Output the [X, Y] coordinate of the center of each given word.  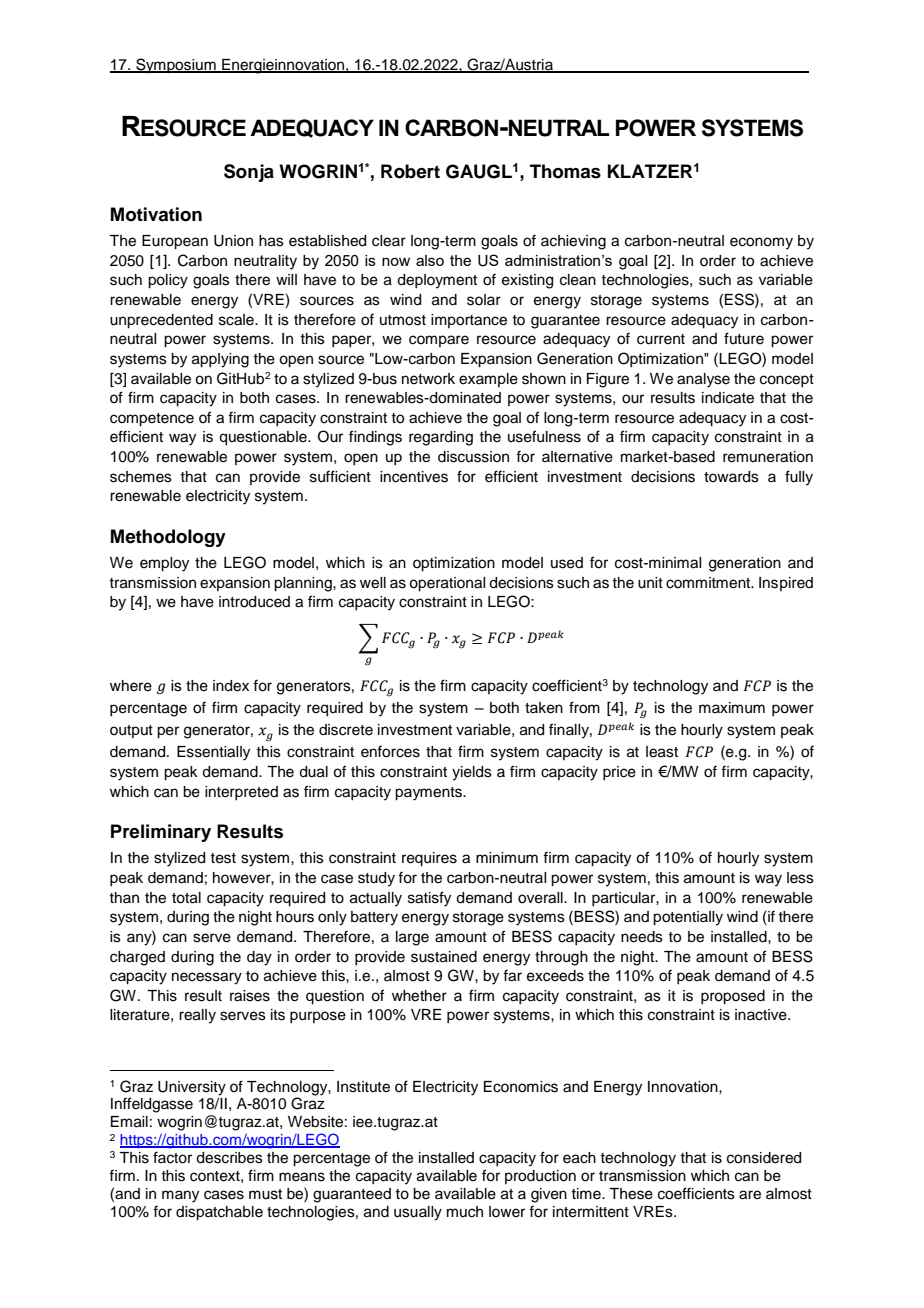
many [180, 1196]
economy [761, 243]
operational [447, 584]
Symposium [176, 66]
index [231, 686]
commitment [709, 583]
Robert [410, 171]
